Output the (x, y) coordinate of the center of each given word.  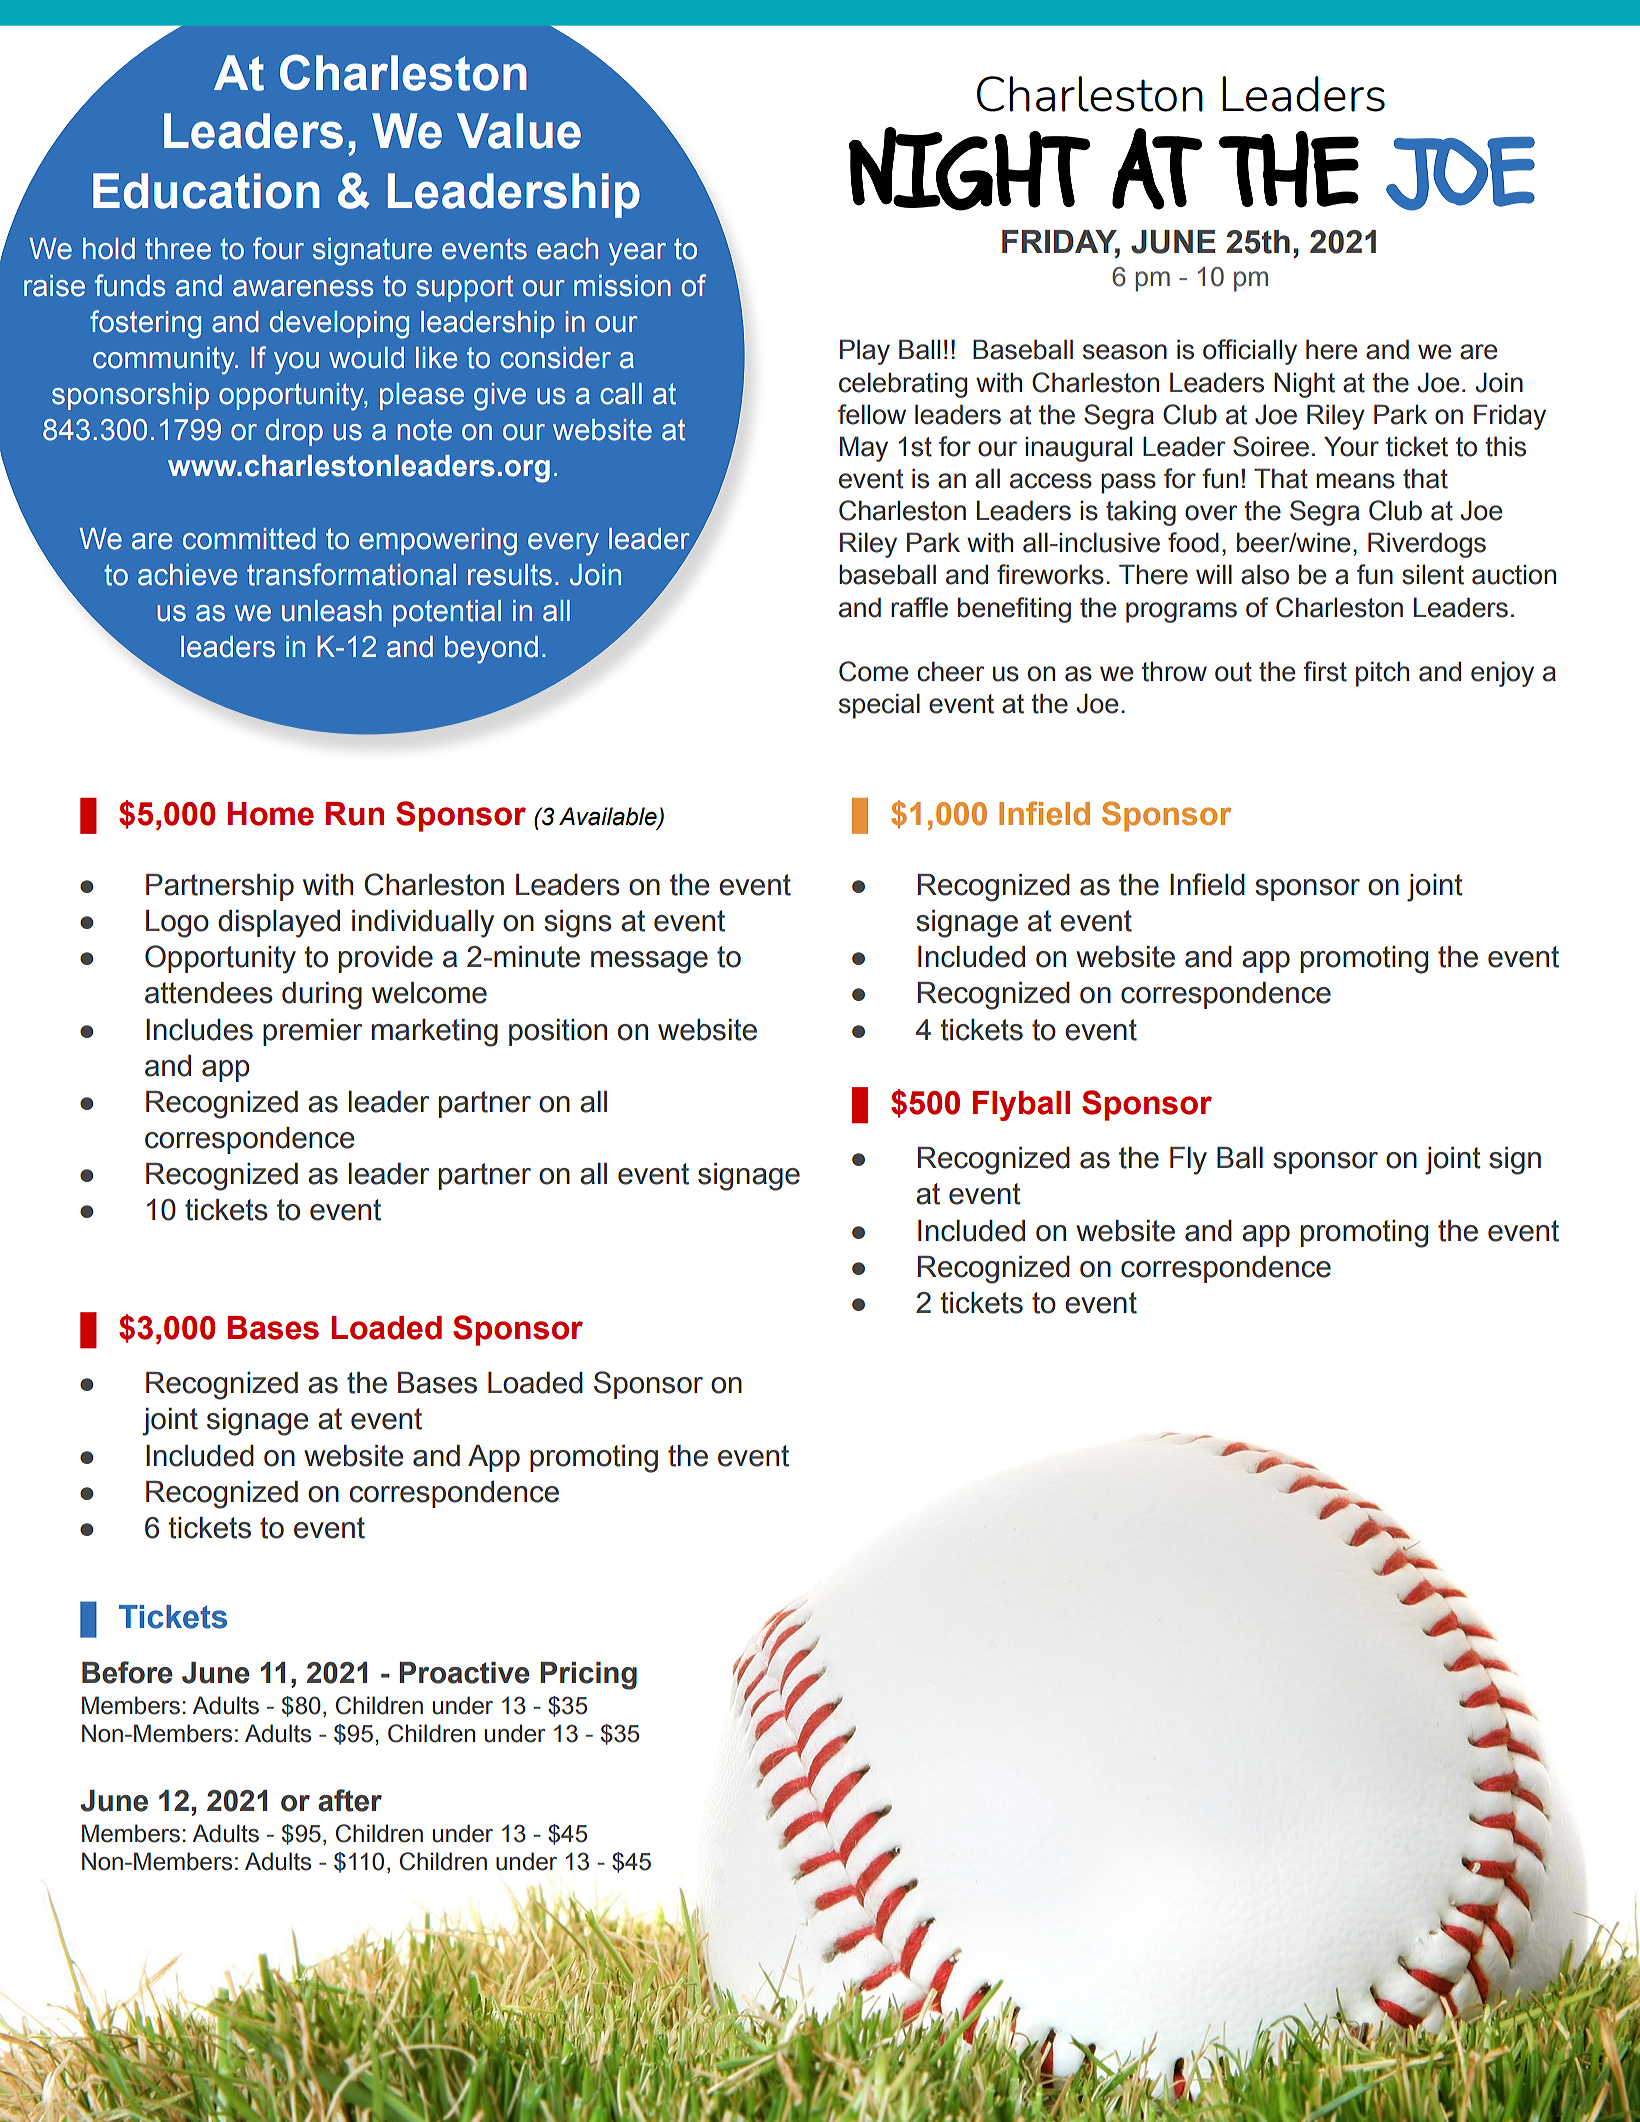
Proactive (464, 1673)
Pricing (588, 1676)
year (637, 254)
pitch (1382, 674)
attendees (209, 993)
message (649, 962)
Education (206, 191)
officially (1250, 352)
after (350, 1800)
